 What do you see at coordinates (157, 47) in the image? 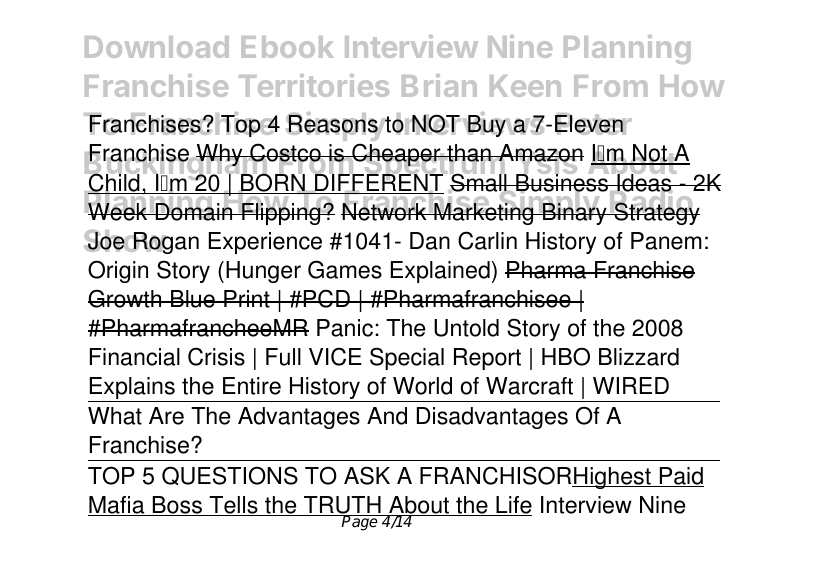
I see `Download` at bounding box center [157, 47].
